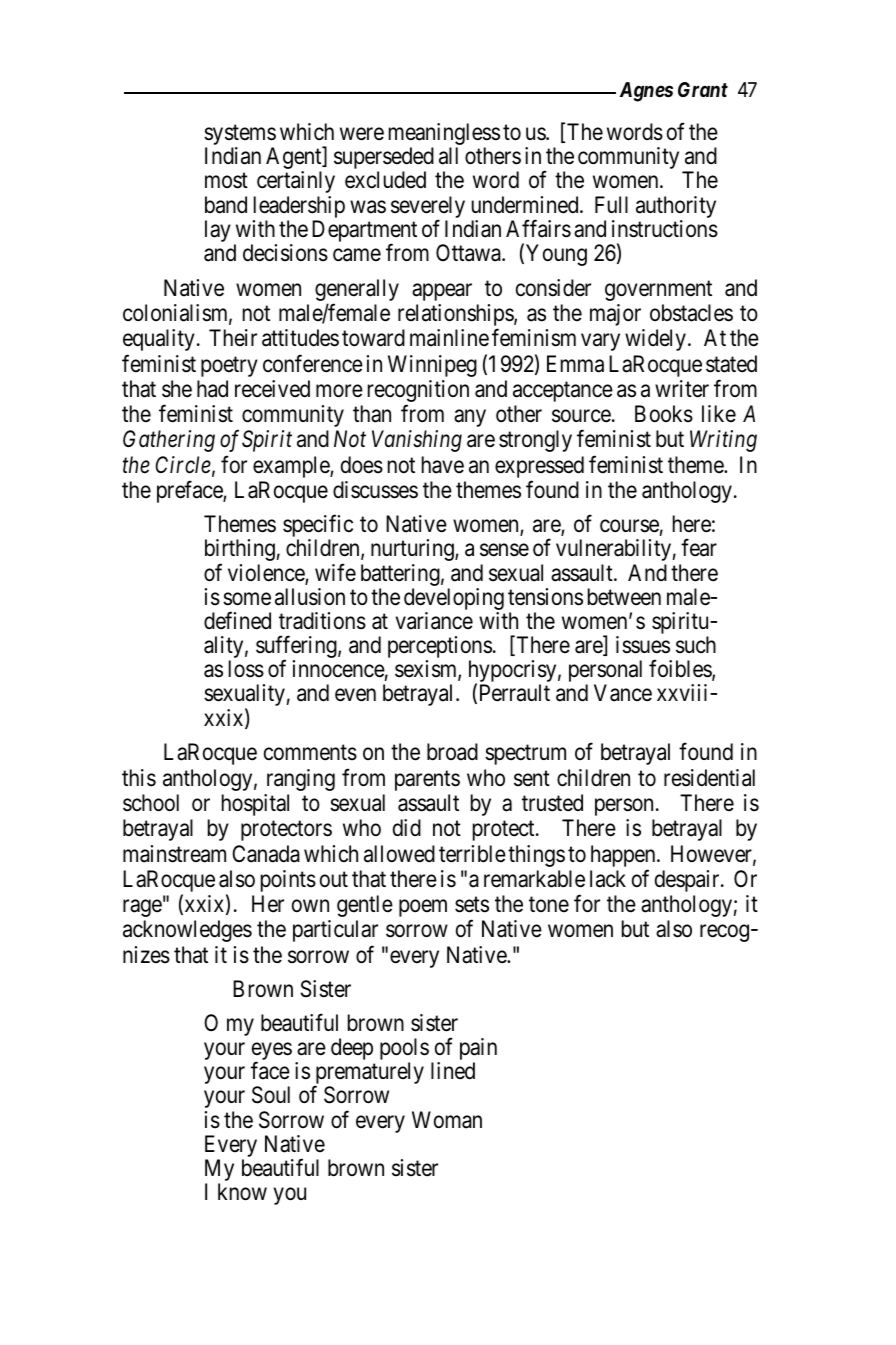 The image size is (896, 1345). I want to click on meaningless, so click(444, 135).
